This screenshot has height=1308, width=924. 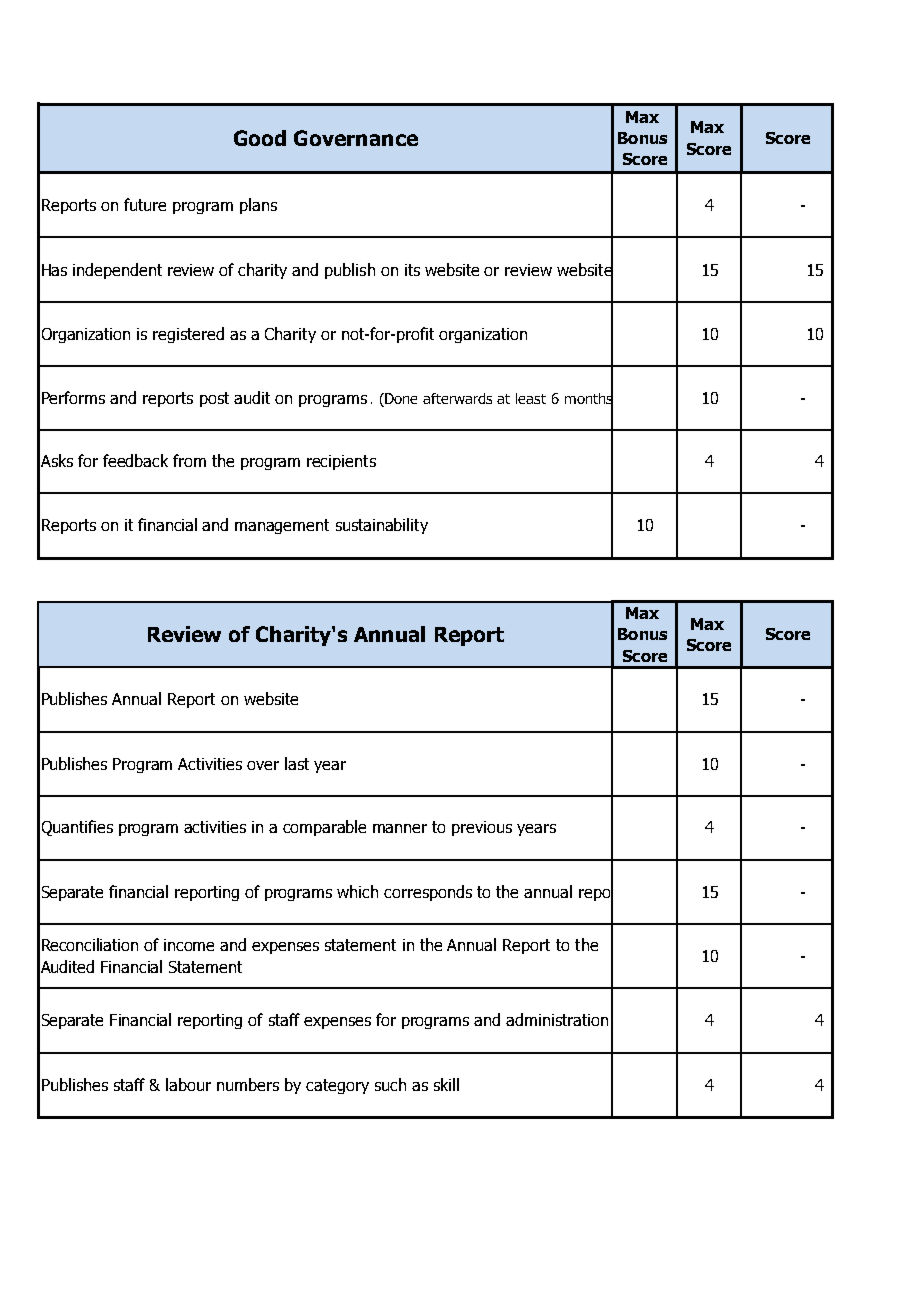 I want to click on feedback, so click(x=135, y=460).
